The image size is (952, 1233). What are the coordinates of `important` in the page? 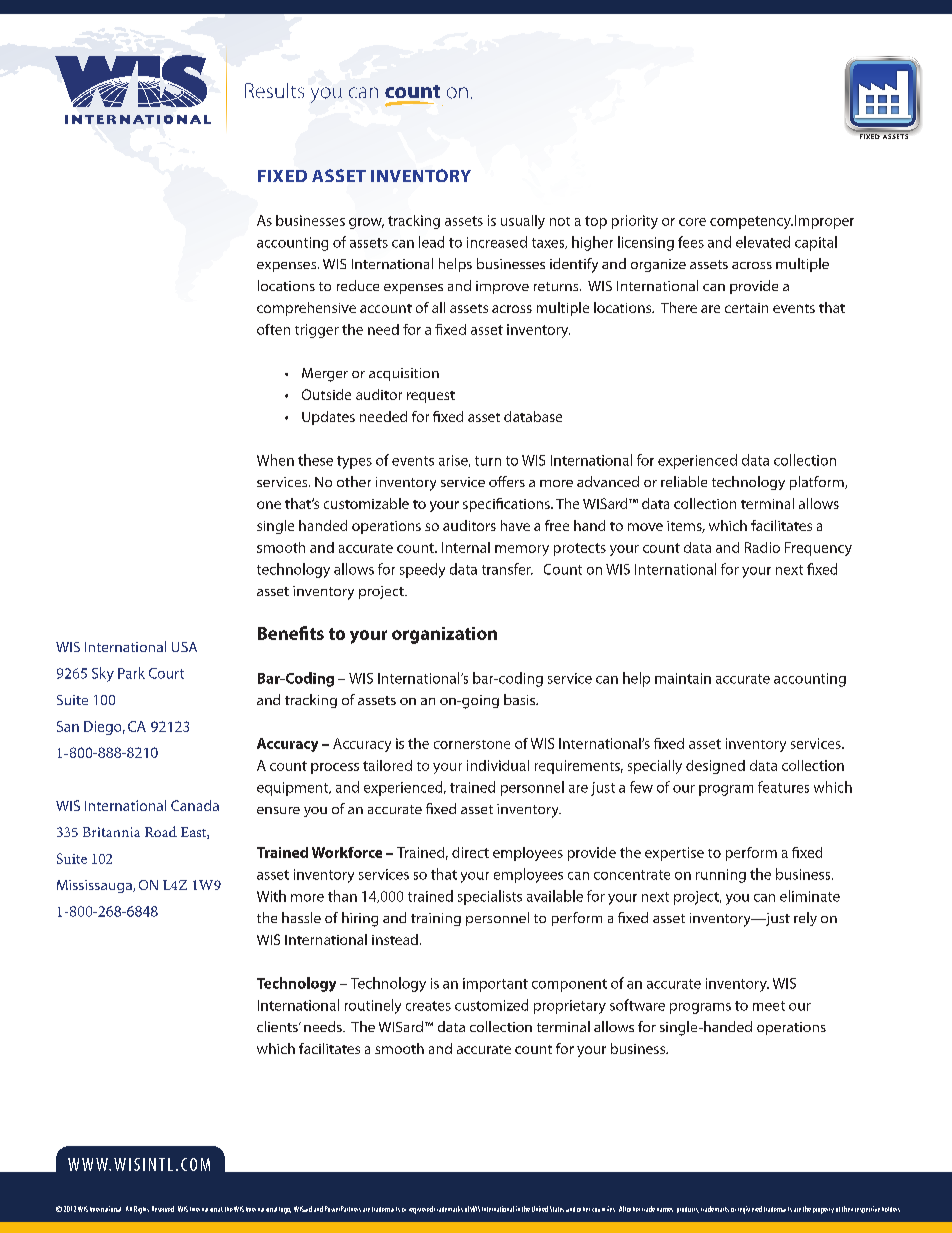 It's located at (495, 985).
